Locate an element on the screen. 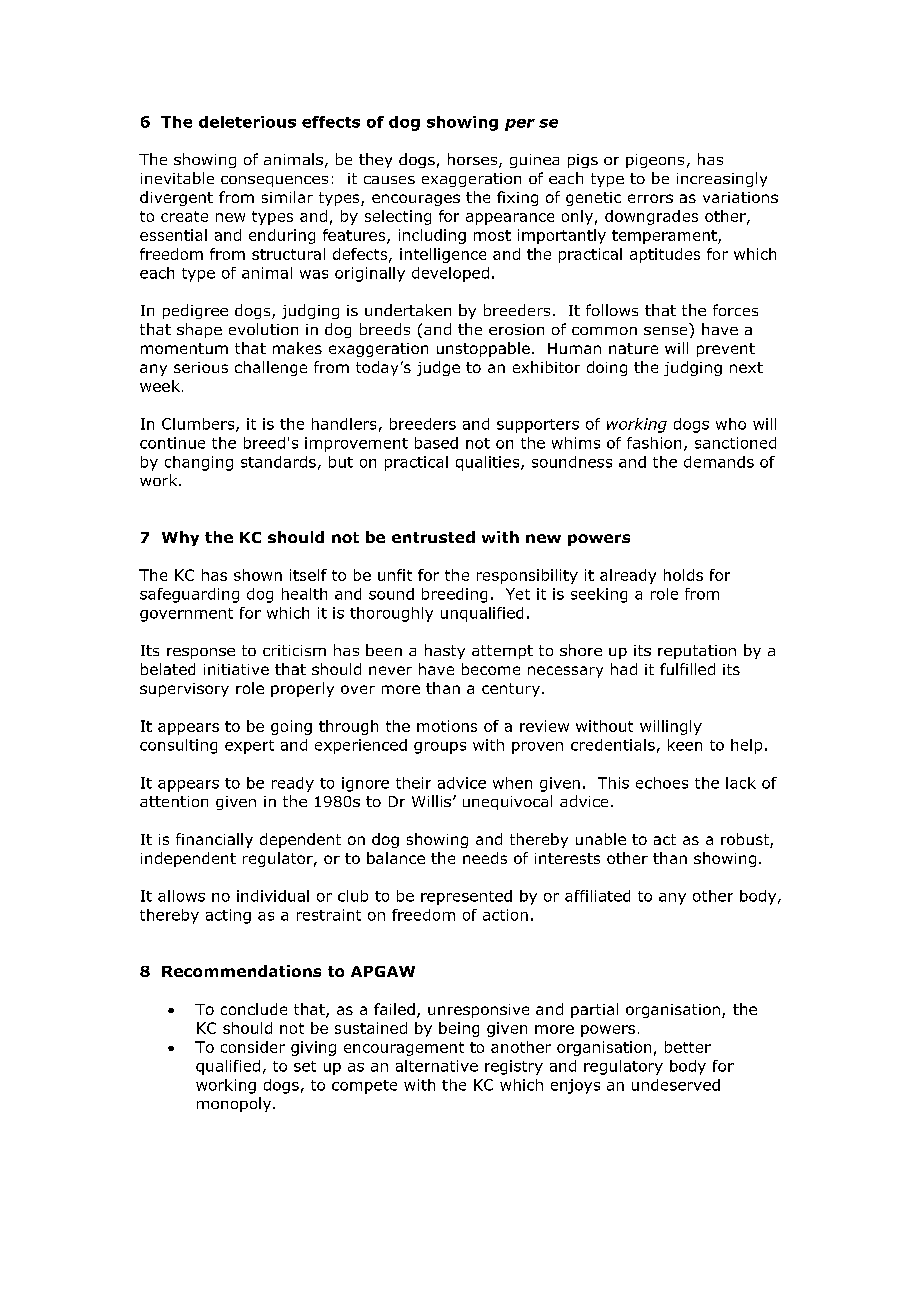 This screenshot has width=924, height=1308. undeserved is located at coordinates (676, 1085).
